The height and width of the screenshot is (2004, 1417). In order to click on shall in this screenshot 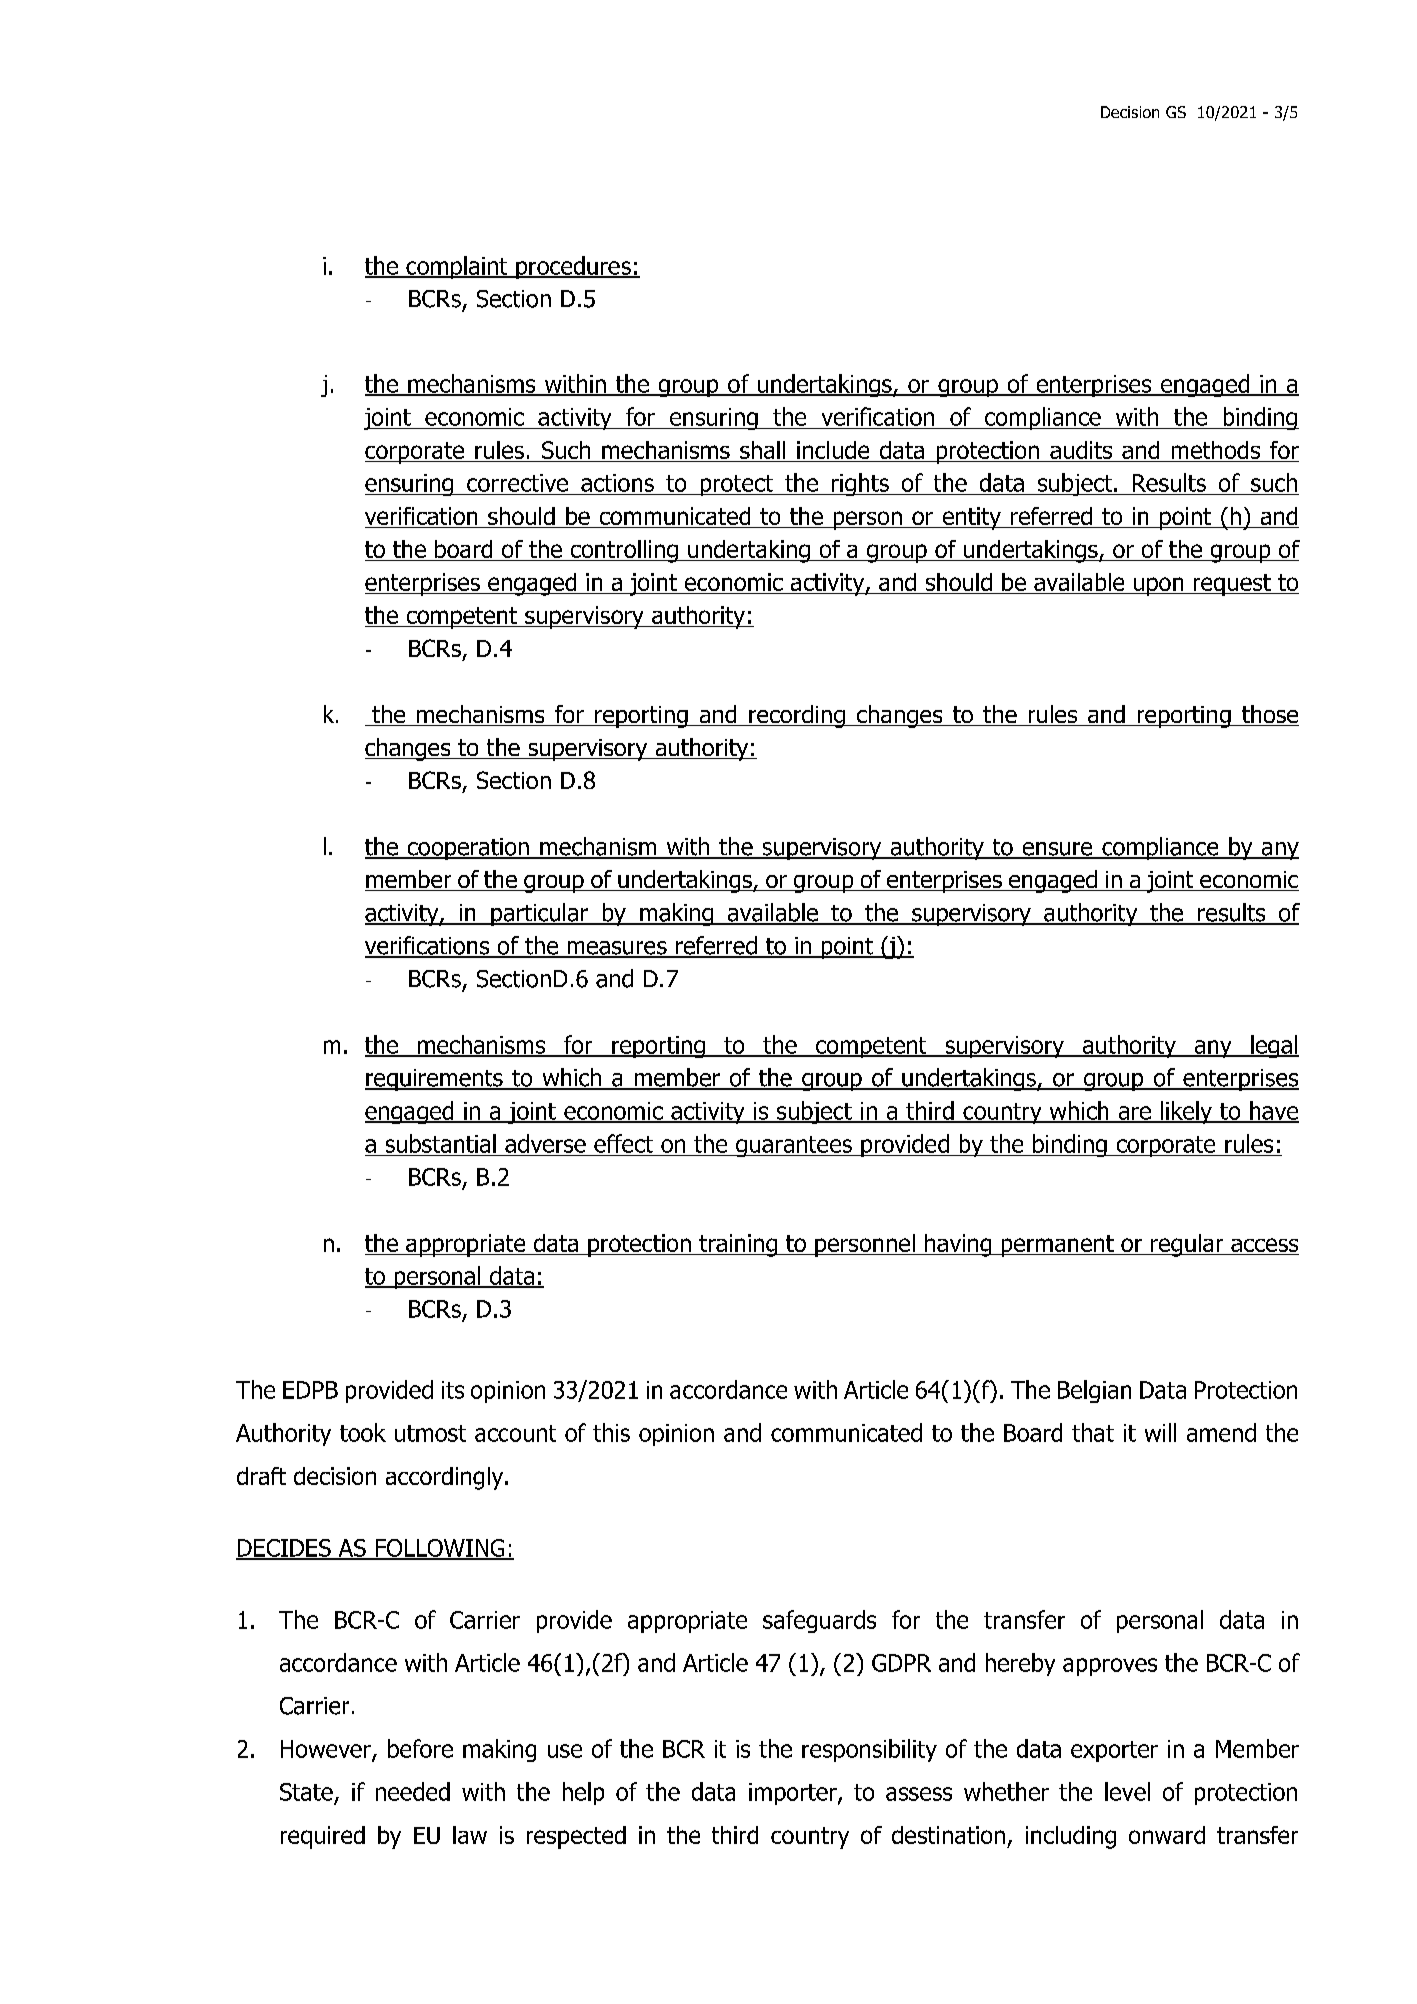, I will do `click(762, 451)`.
